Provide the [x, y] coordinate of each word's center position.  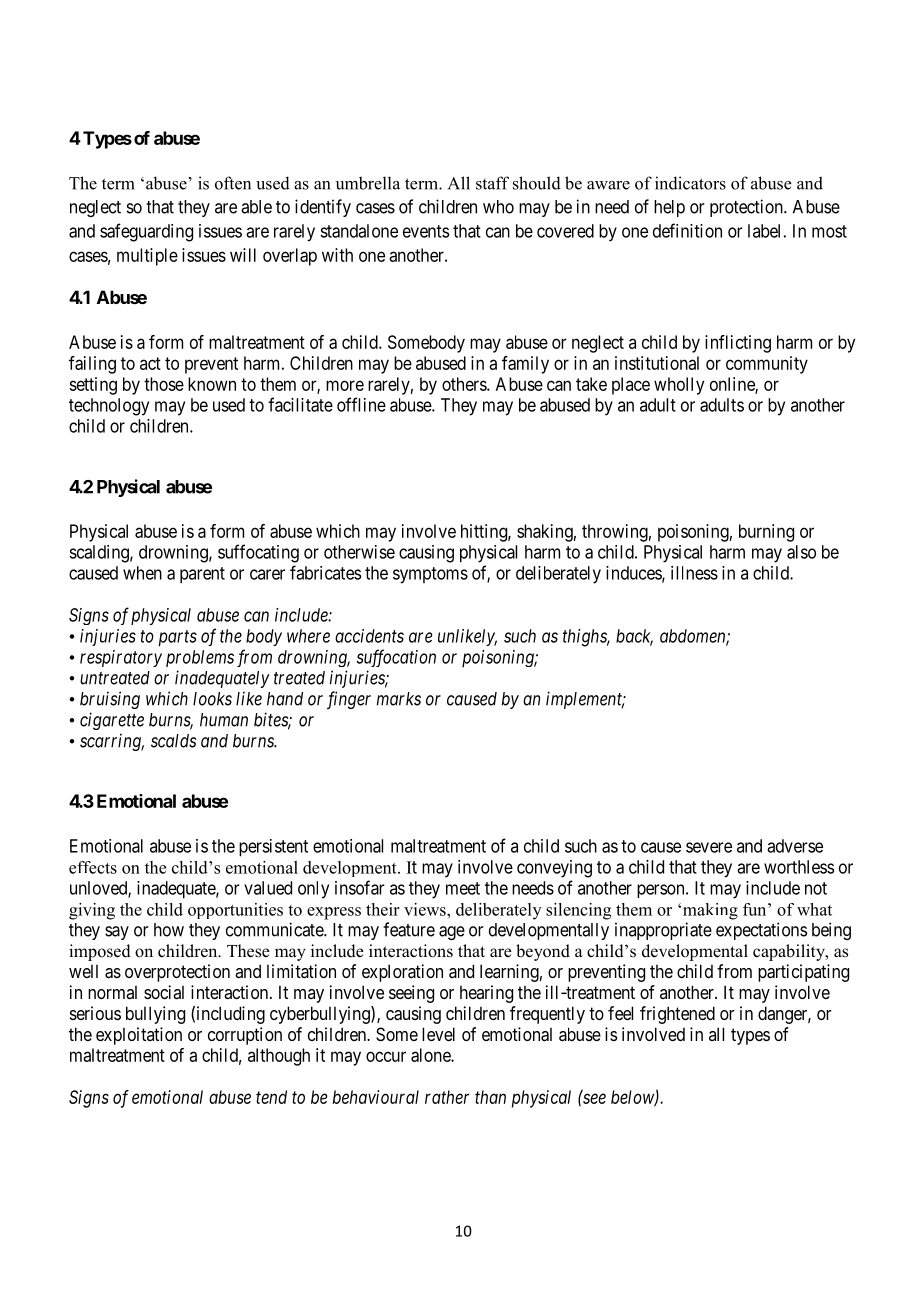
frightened [677, 1015]
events [426, 231]
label [764, 231]
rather [447, 1097]
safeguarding [146, 232]
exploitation [139, 1036]
